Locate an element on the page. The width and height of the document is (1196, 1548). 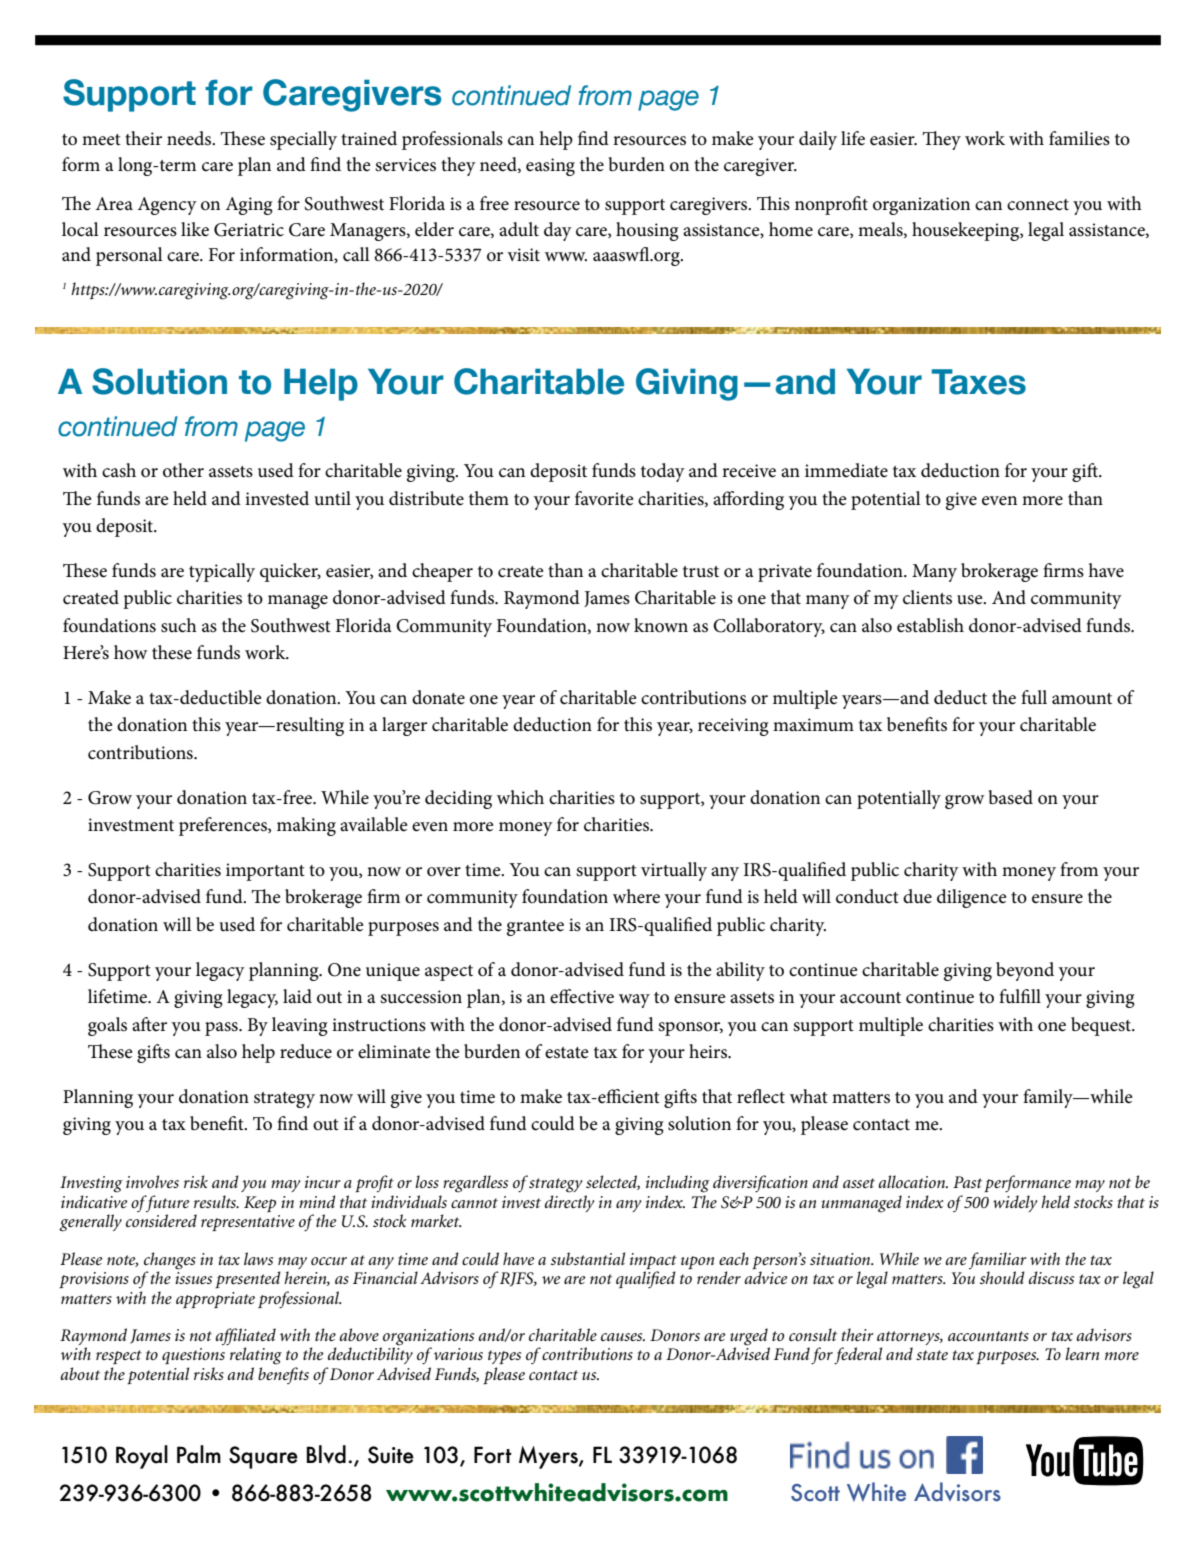
which is located at coordinates (520, 797).
